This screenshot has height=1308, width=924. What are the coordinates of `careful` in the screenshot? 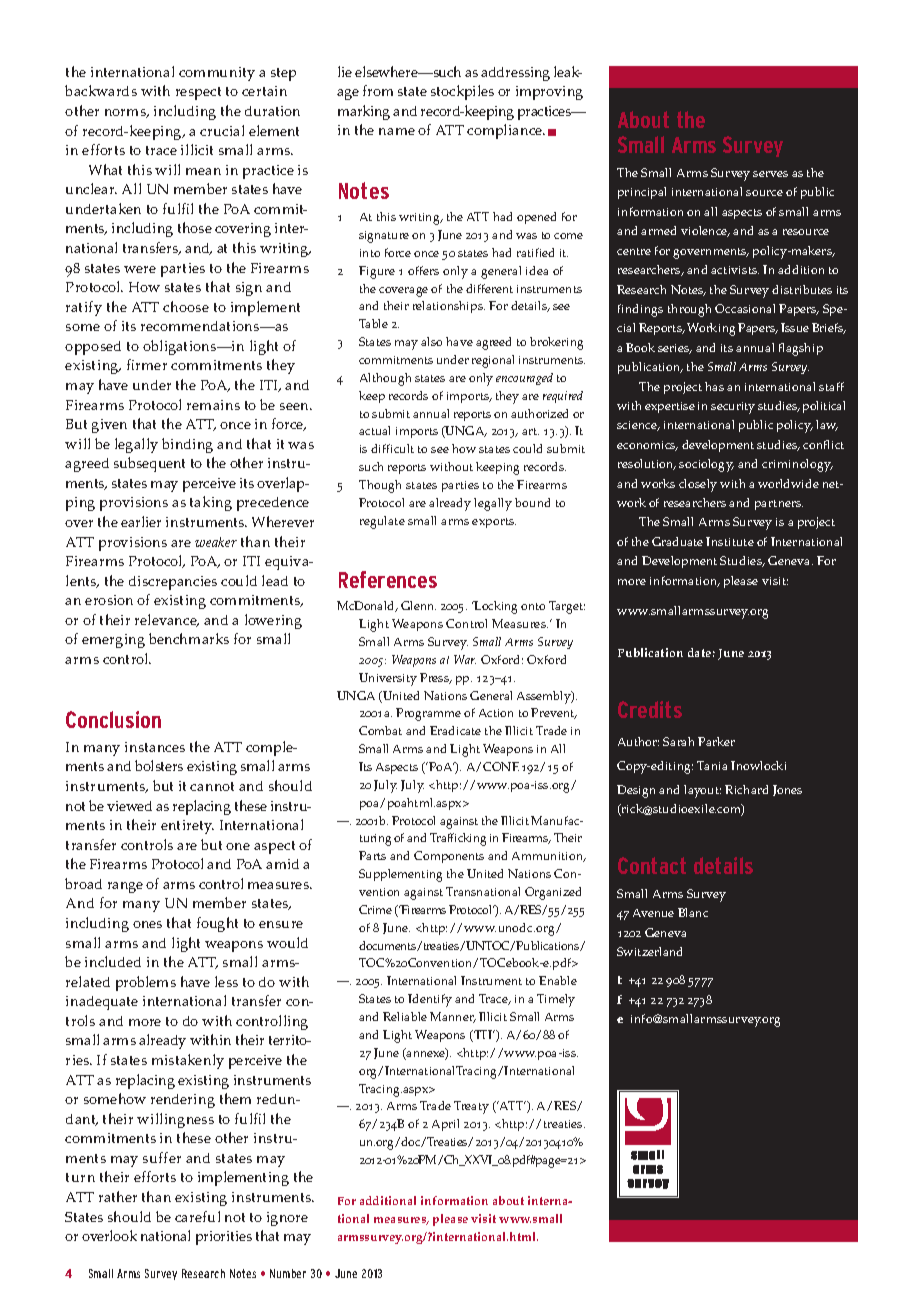 It's located at (197, 1216).
